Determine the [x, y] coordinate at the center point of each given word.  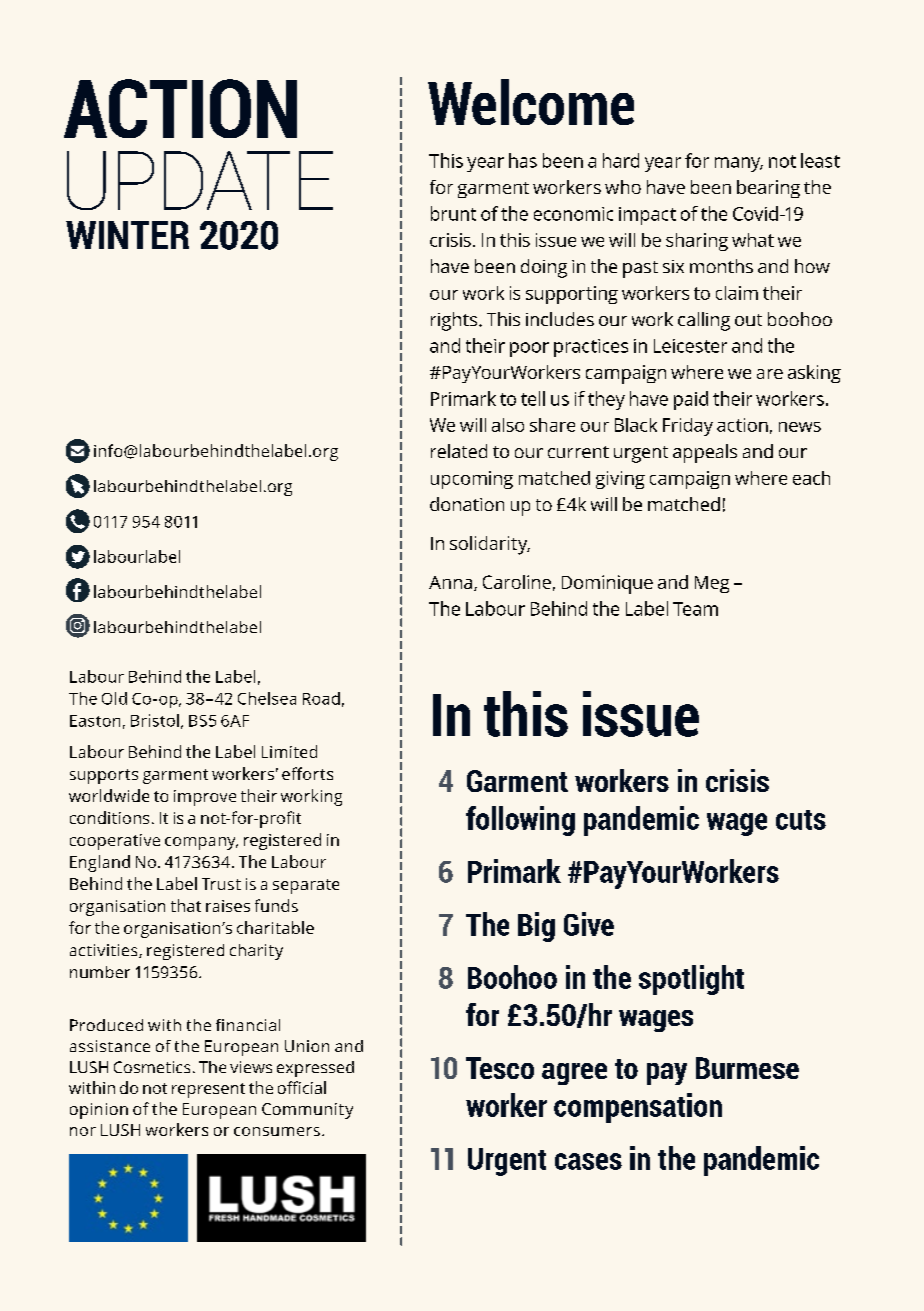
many [739, 164]
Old [114, 698]
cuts [801, 820]
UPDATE [200, 180]
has [523, 160]
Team [695, 609]
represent [208, 1090]
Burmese [747, 1068]
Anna [450, 582]
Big [536, 927]
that [186, 905]
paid [691, 400]
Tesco [500, 1068]
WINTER [127, 235]
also [508, 425]
